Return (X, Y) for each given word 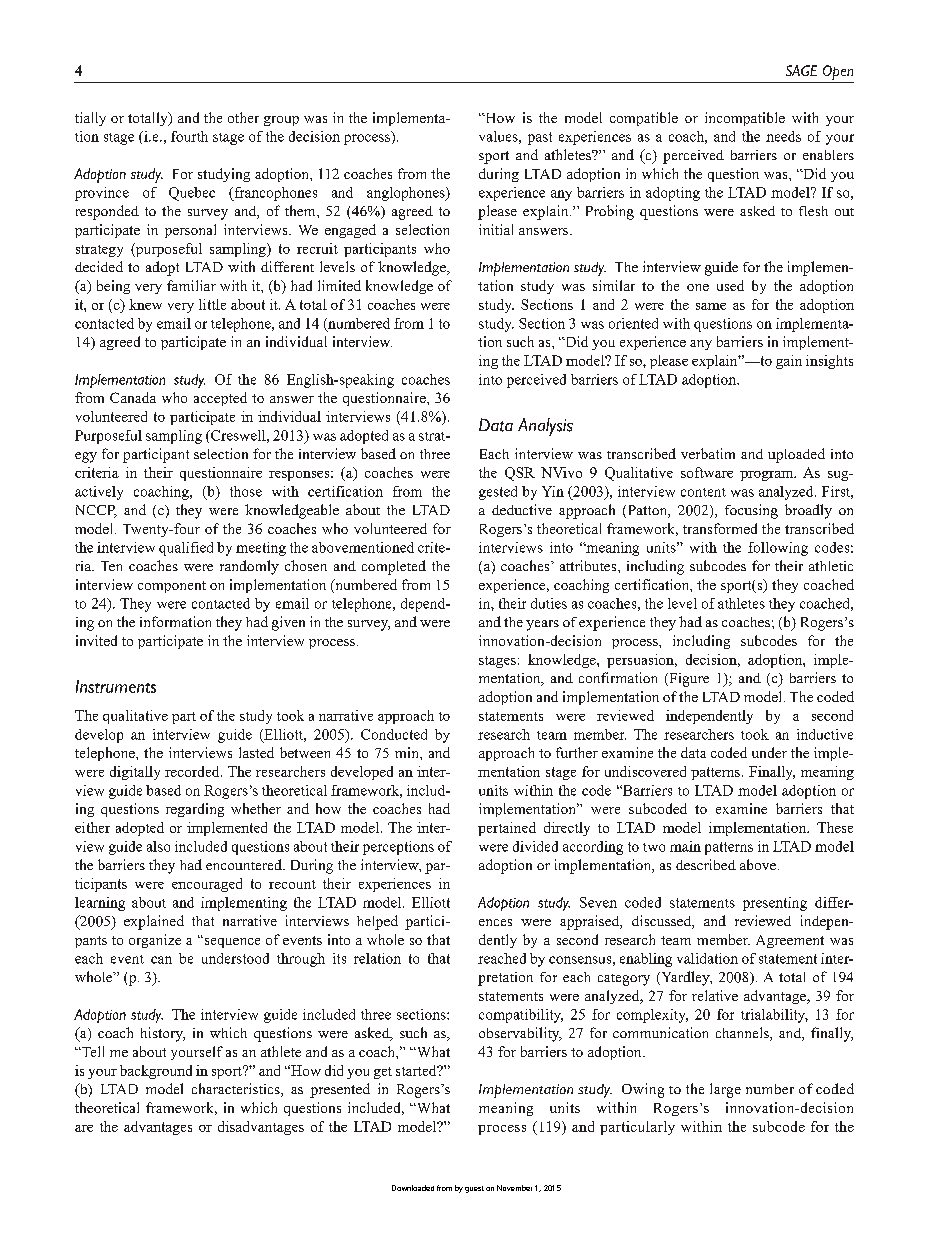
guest (474, 1189)
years (542, 625)
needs (783, 136)
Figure (688, 680)
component (172, 587)
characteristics (237, 1090)
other (243, 117)
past (540, 138)
